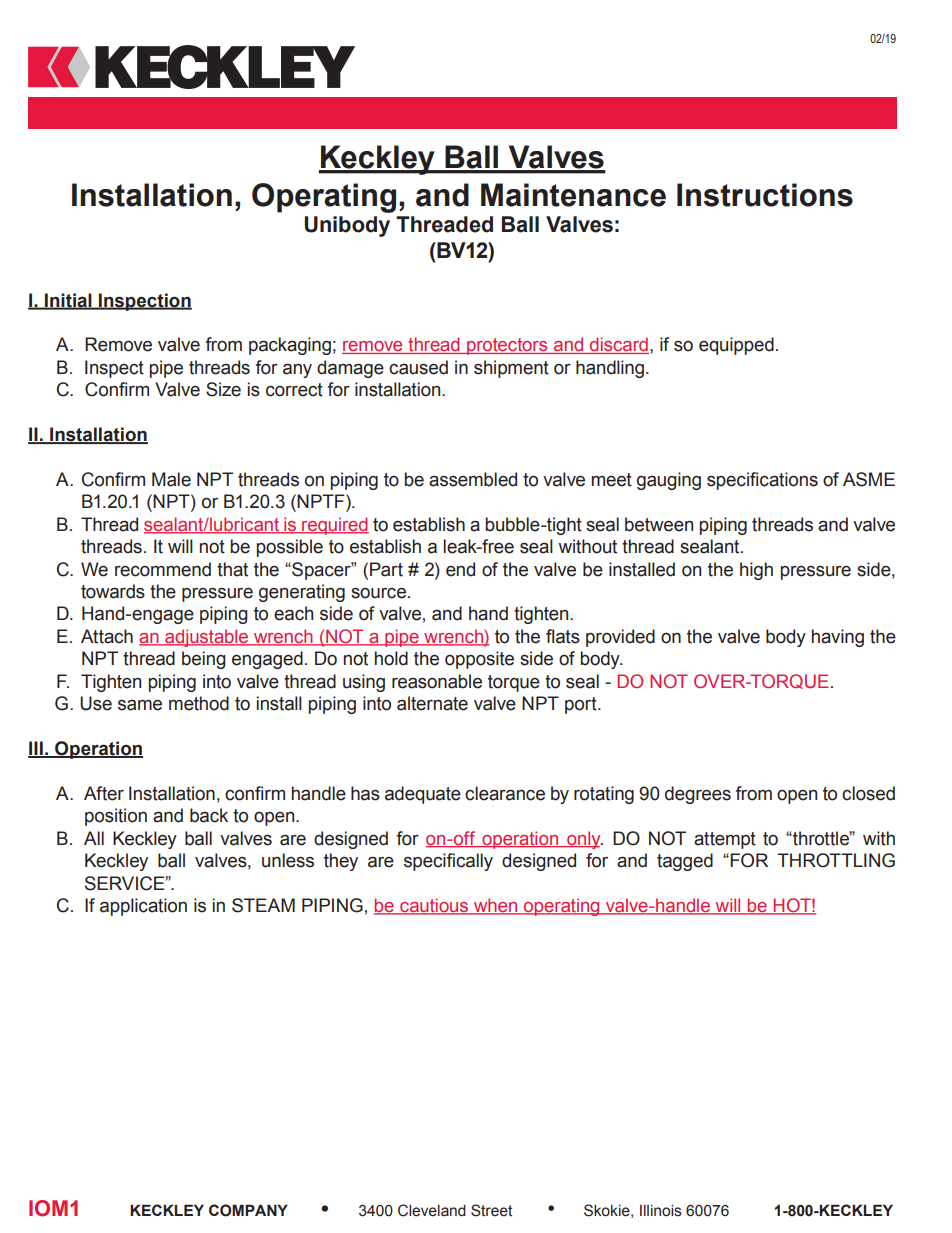 The width and height of the document is (952, 1233). I want to click on caused, so click(418, 367).
